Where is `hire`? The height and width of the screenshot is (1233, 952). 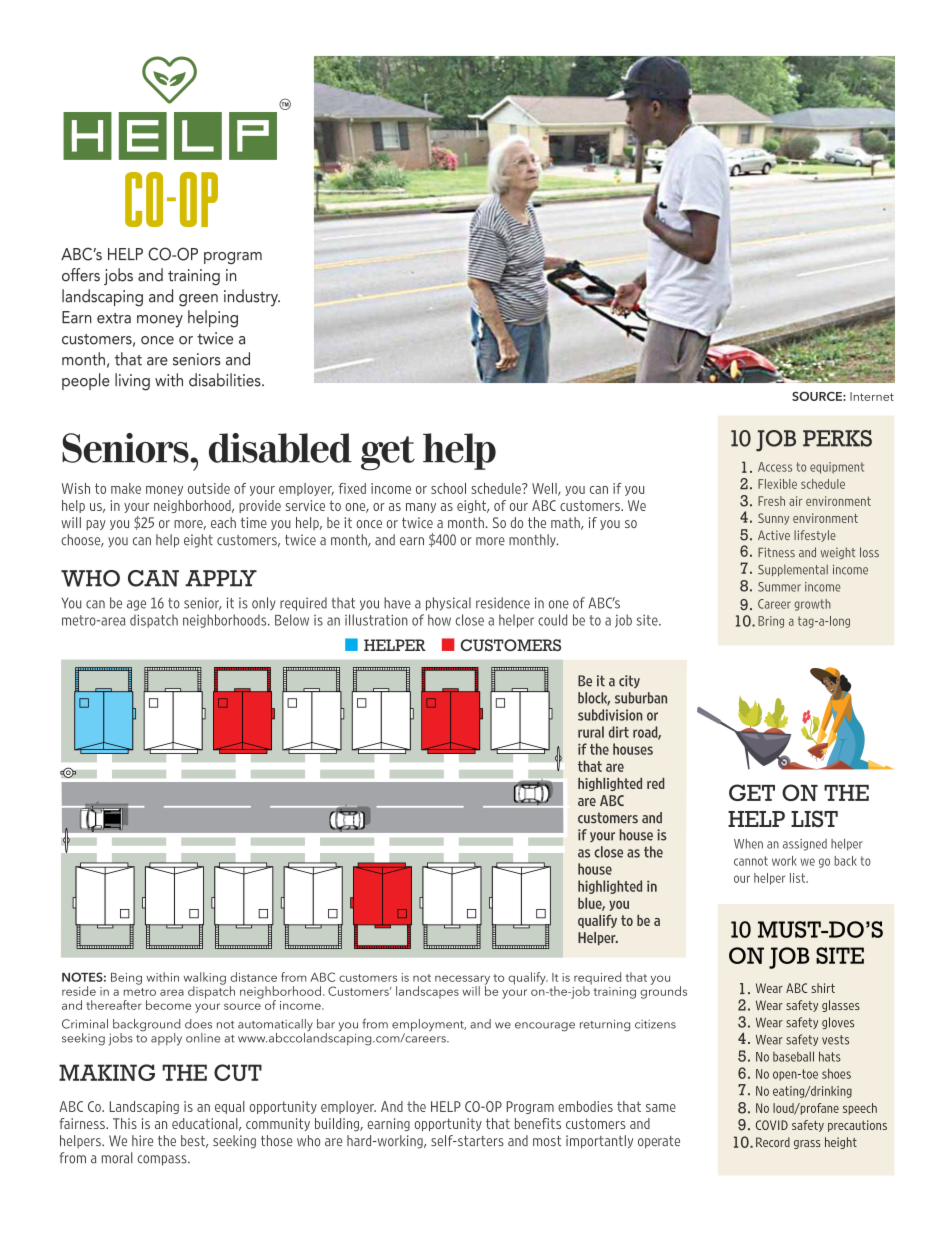 hire is located at coordinates (142, 1140).
